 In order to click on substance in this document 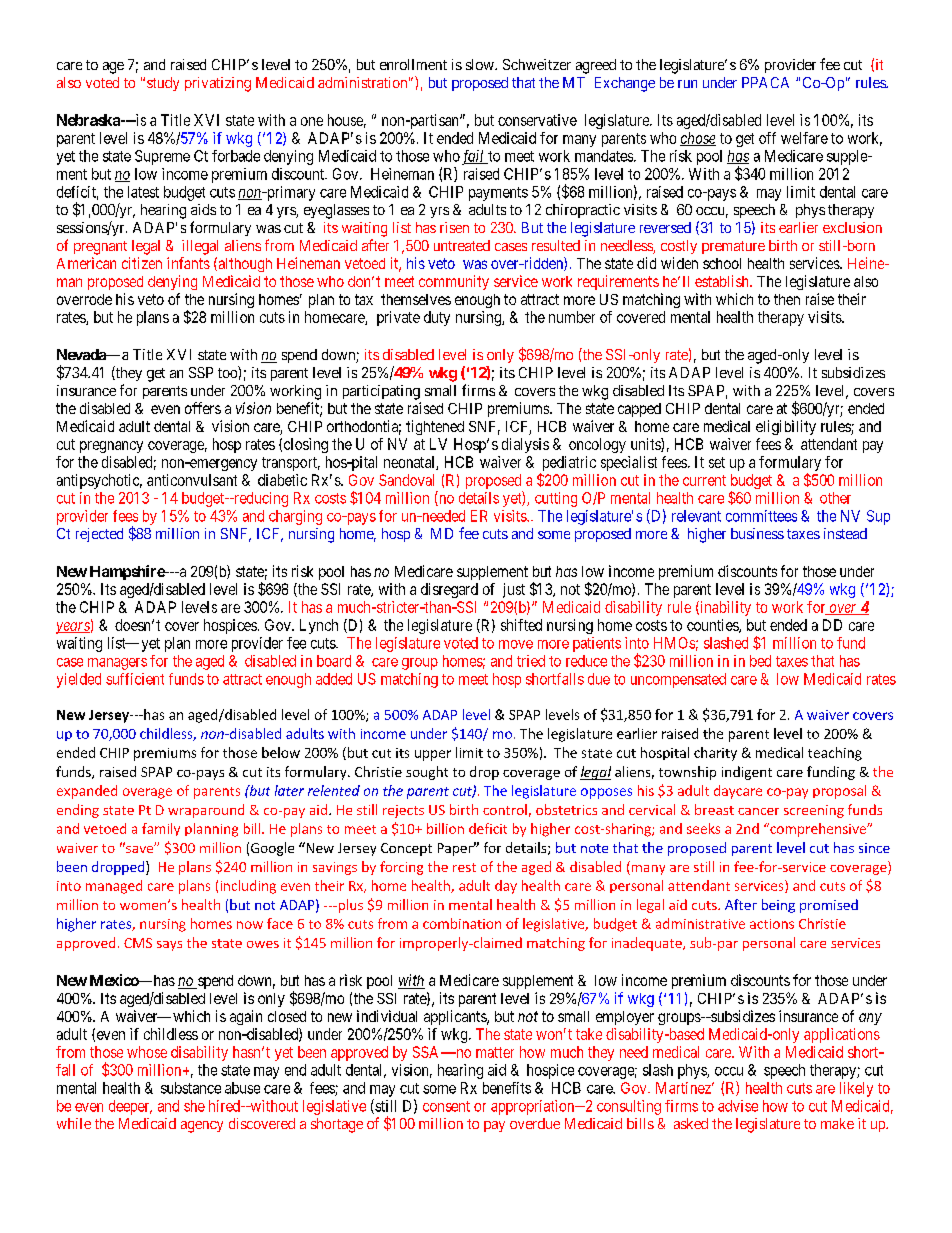, I will do `click(191, 1088)`.
